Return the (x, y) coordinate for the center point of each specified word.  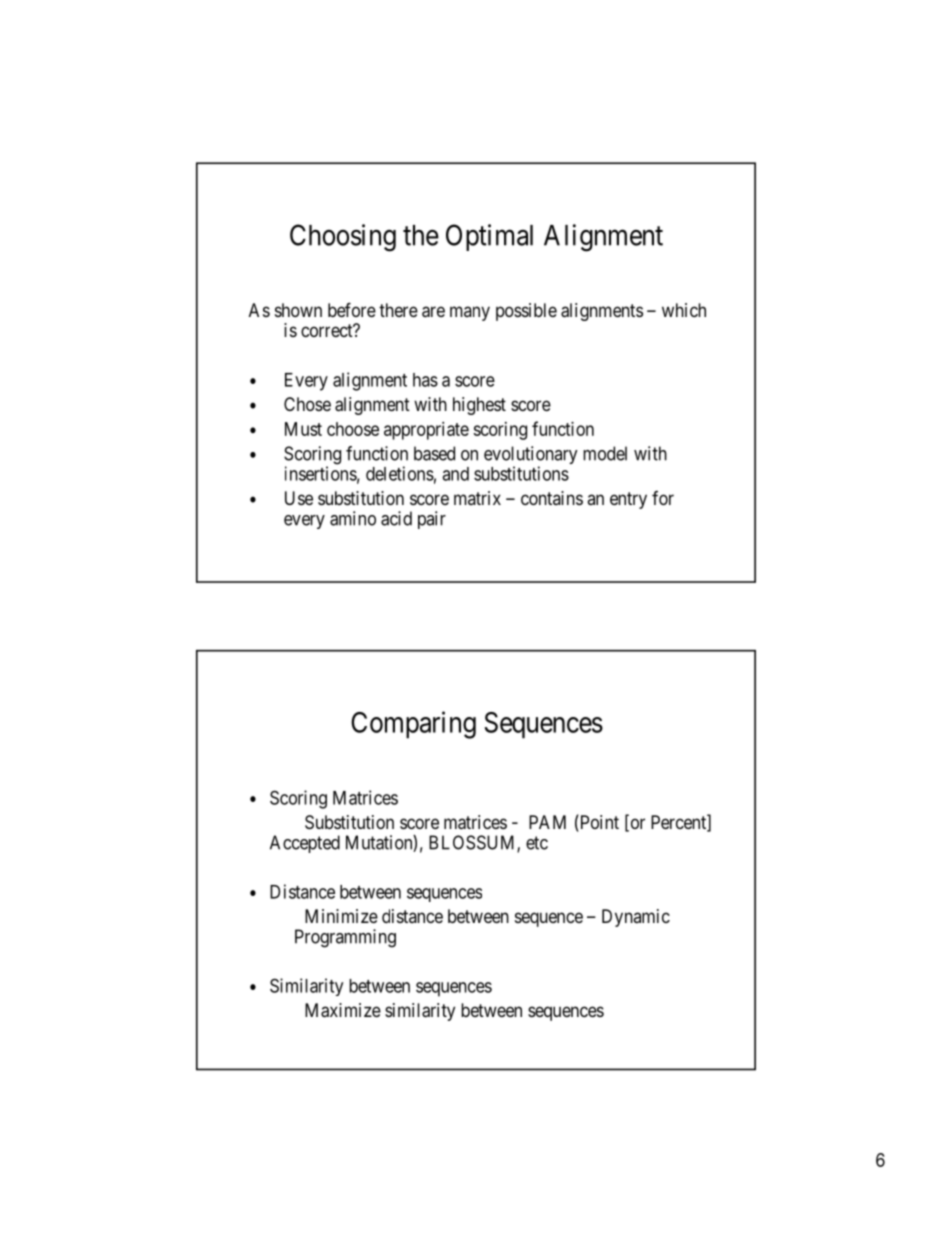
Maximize (343, 1010)
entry (628, 500)
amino (353, 518)
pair (432, 520)
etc (537, 843)
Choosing (343, 238)
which (684, 310)
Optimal (489, 237)
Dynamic (636, 918)
